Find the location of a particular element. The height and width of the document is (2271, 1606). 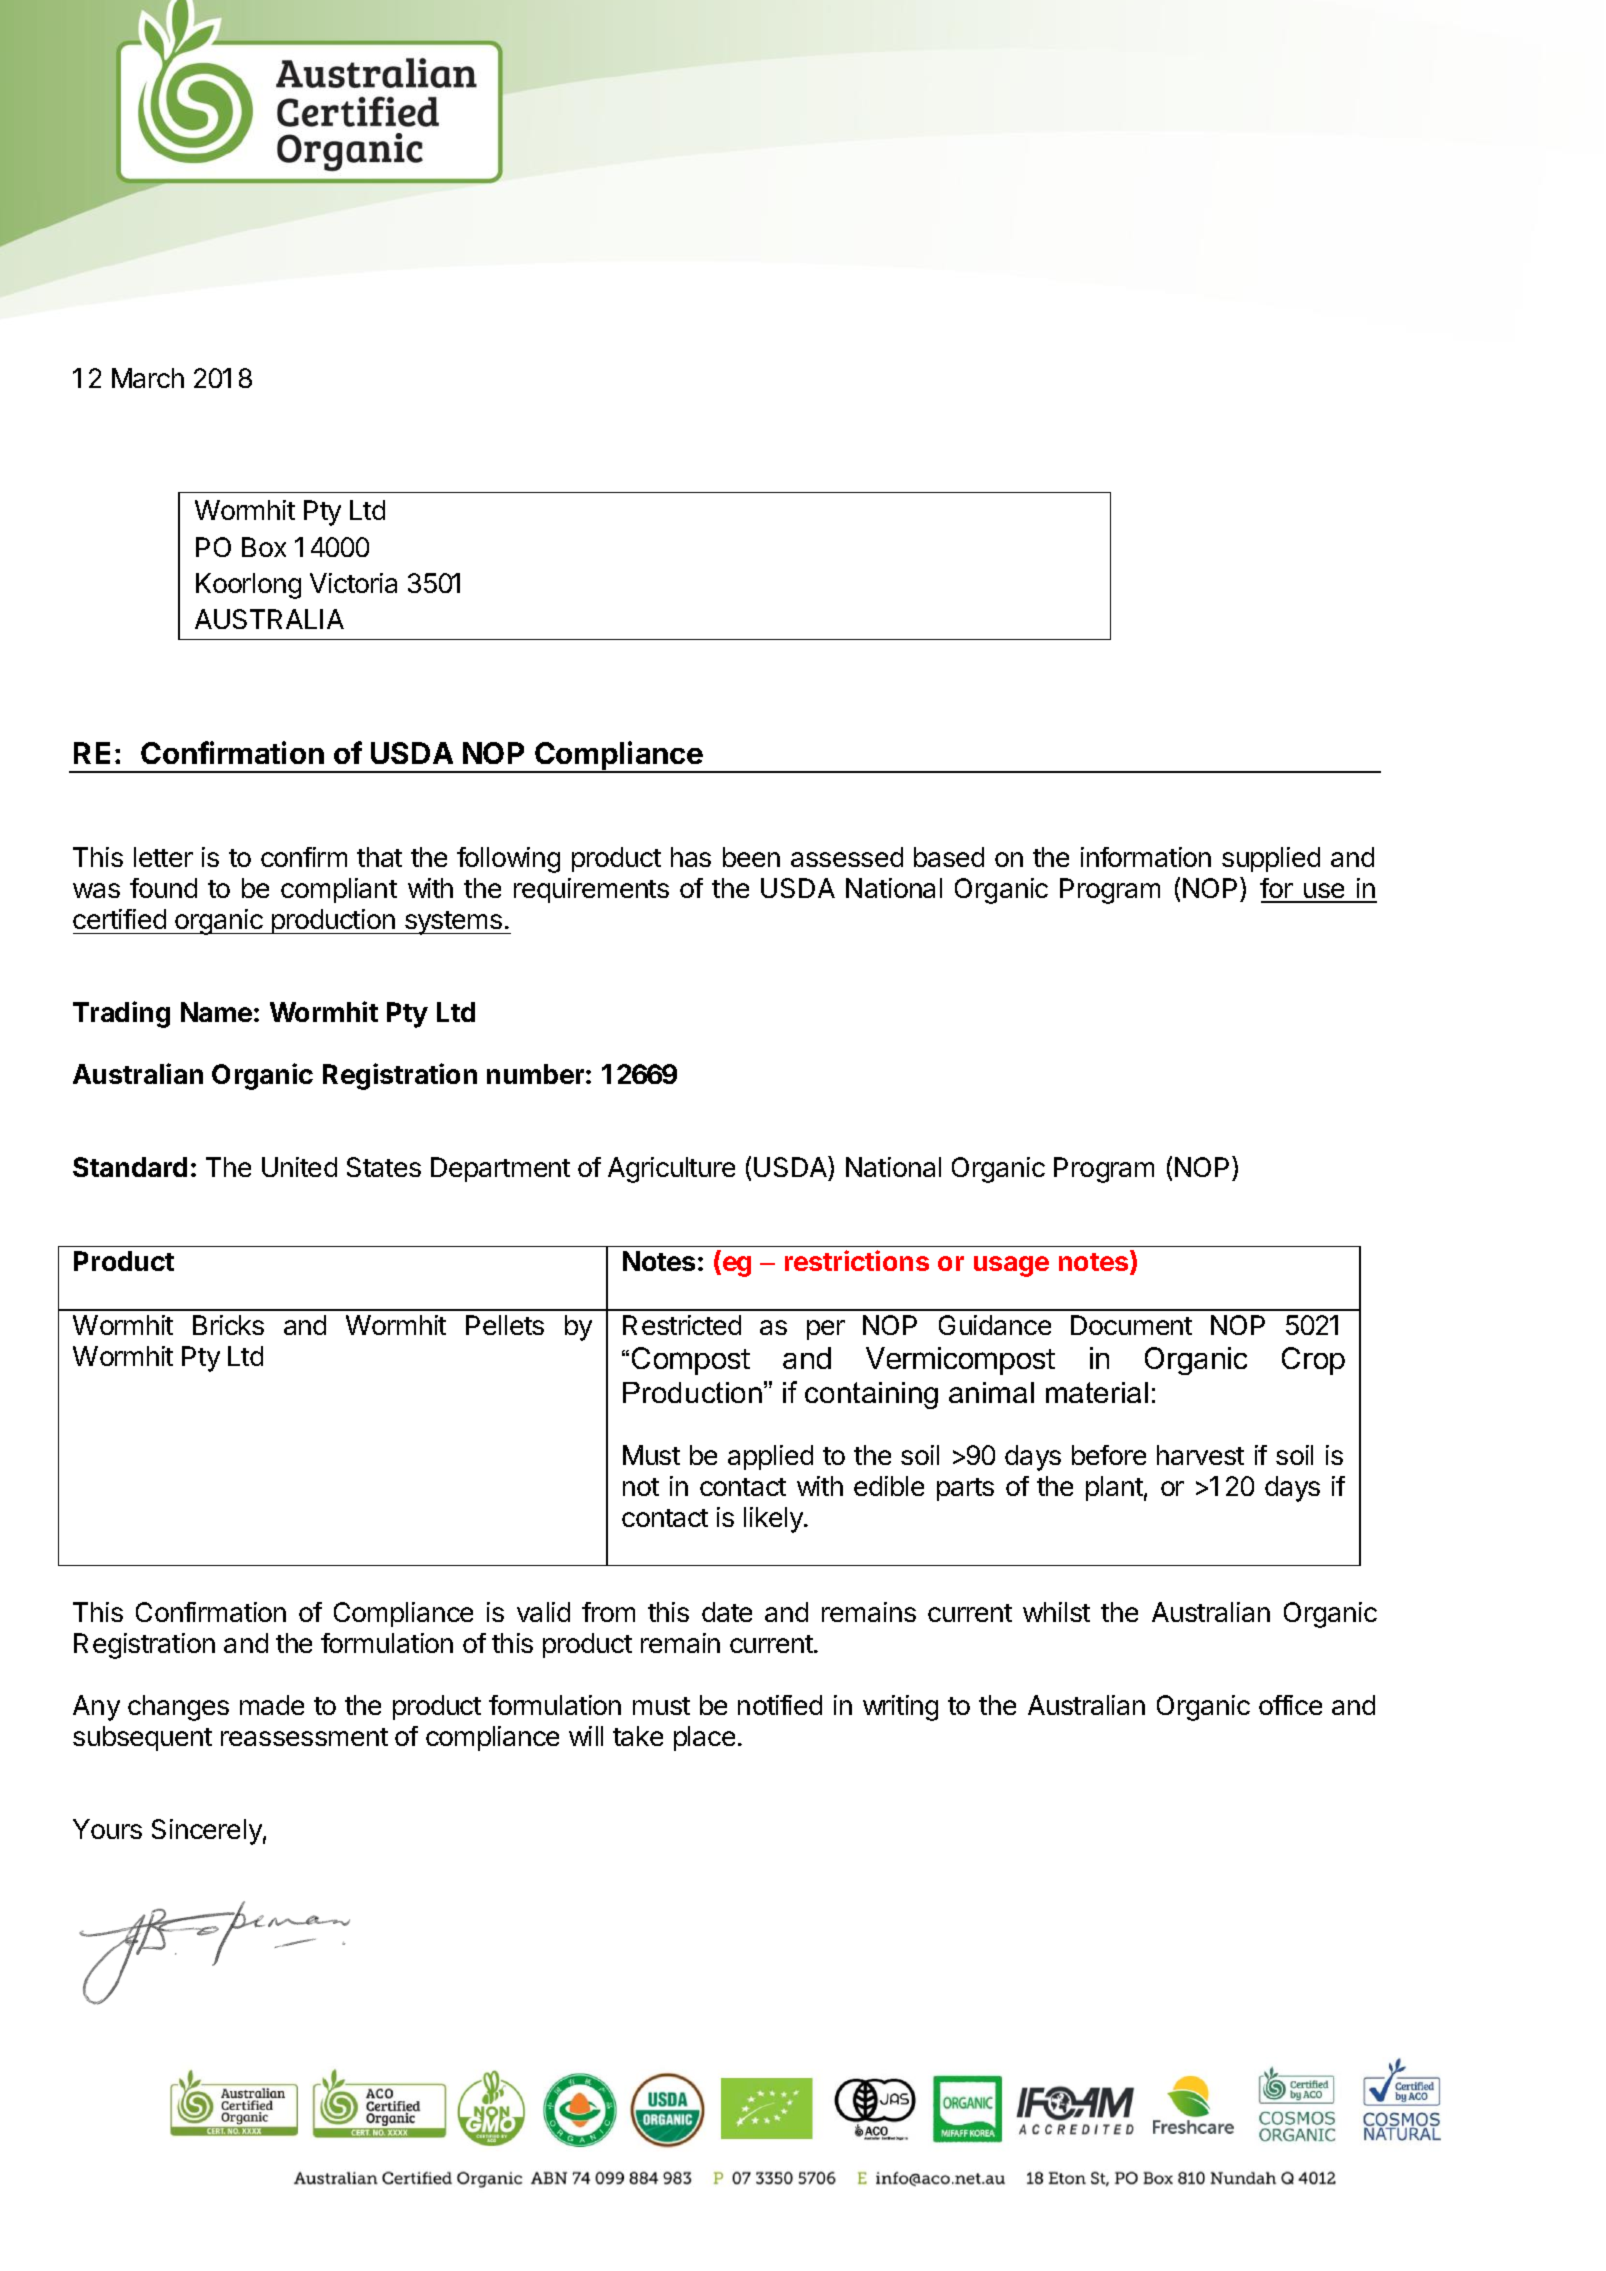

requirements is located at coordinates (591, 890).
